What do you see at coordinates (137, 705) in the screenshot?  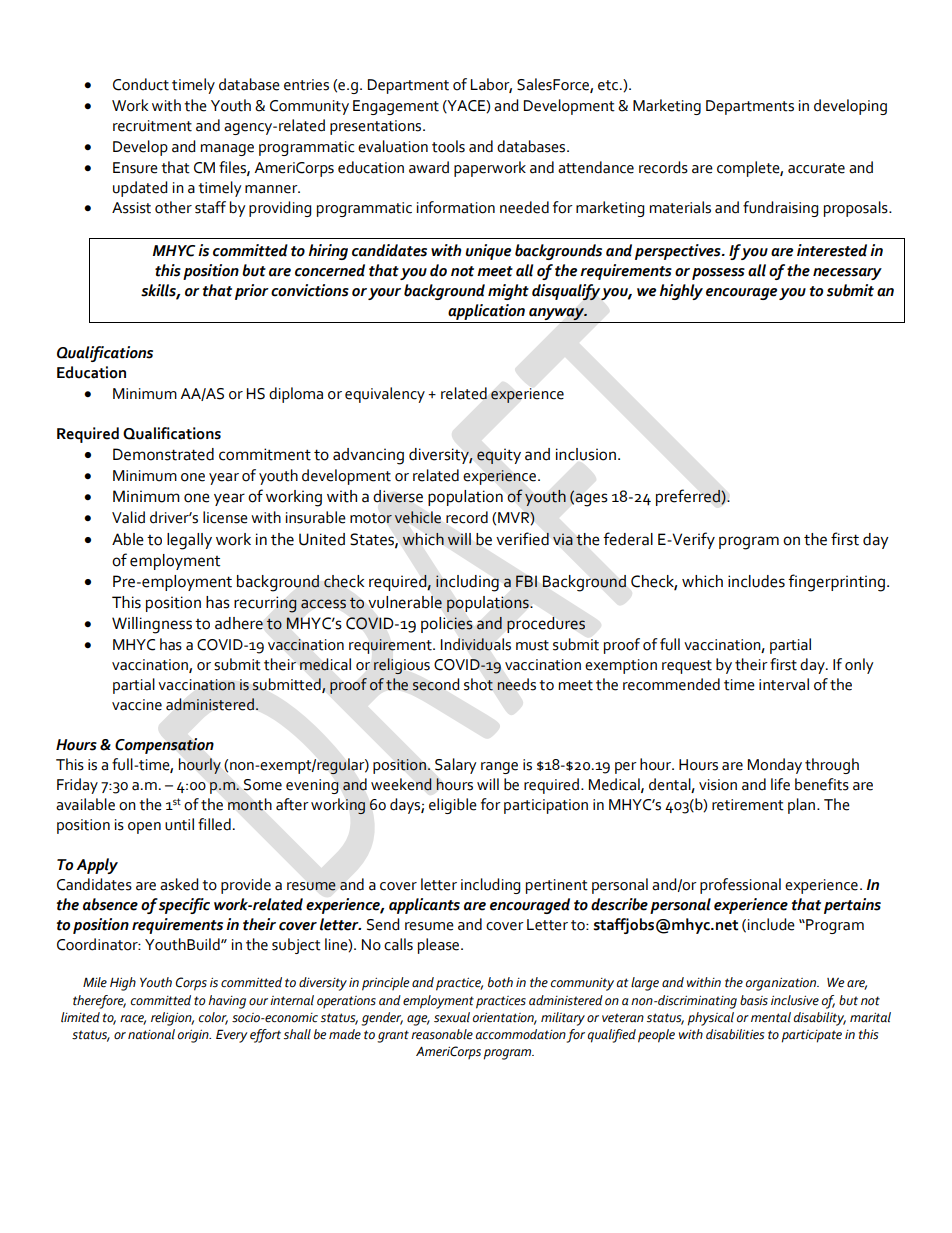 I see `vaccine` at bounding box center [137, 705].
